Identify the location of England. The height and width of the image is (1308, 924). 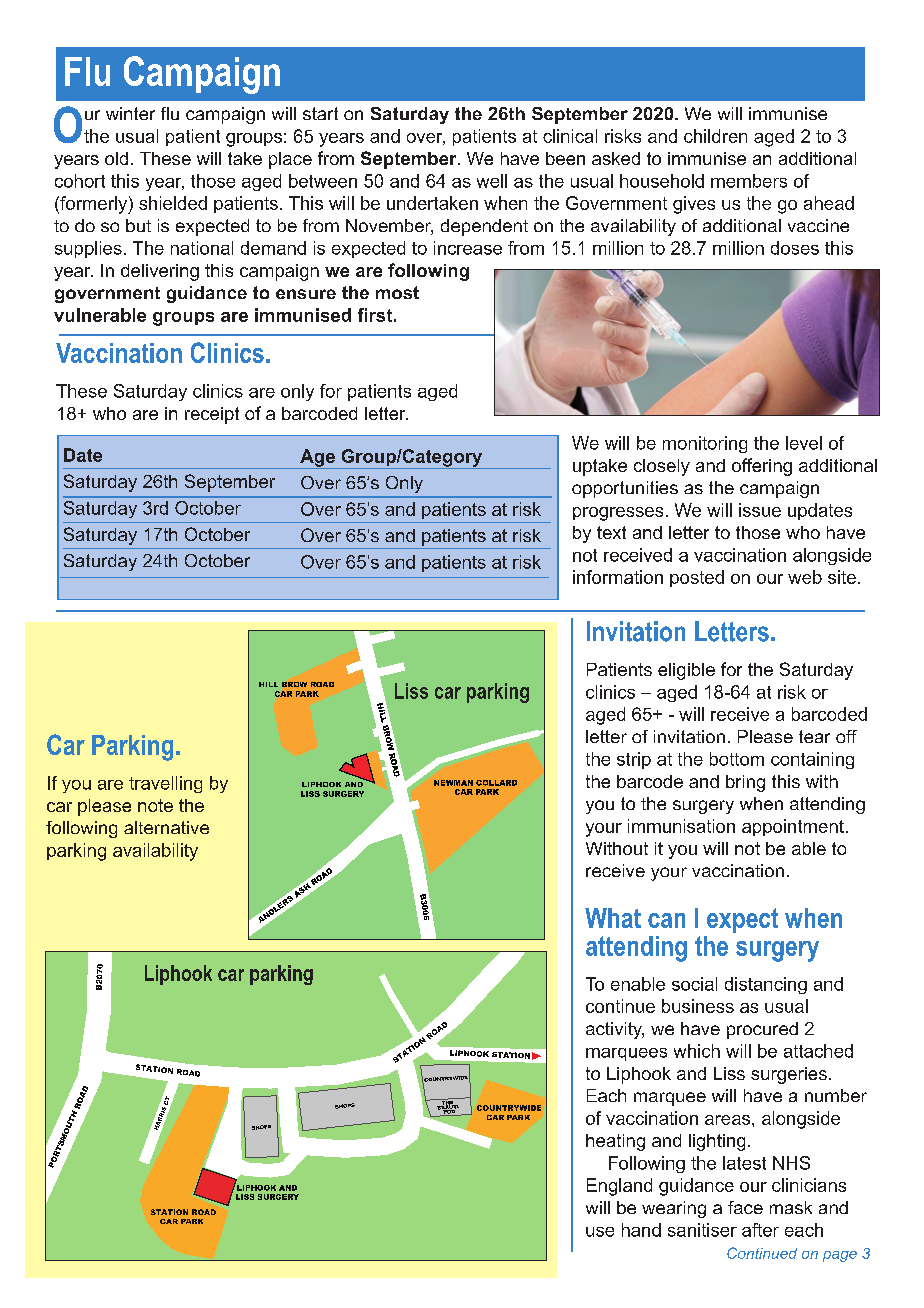
(619, 1187).
